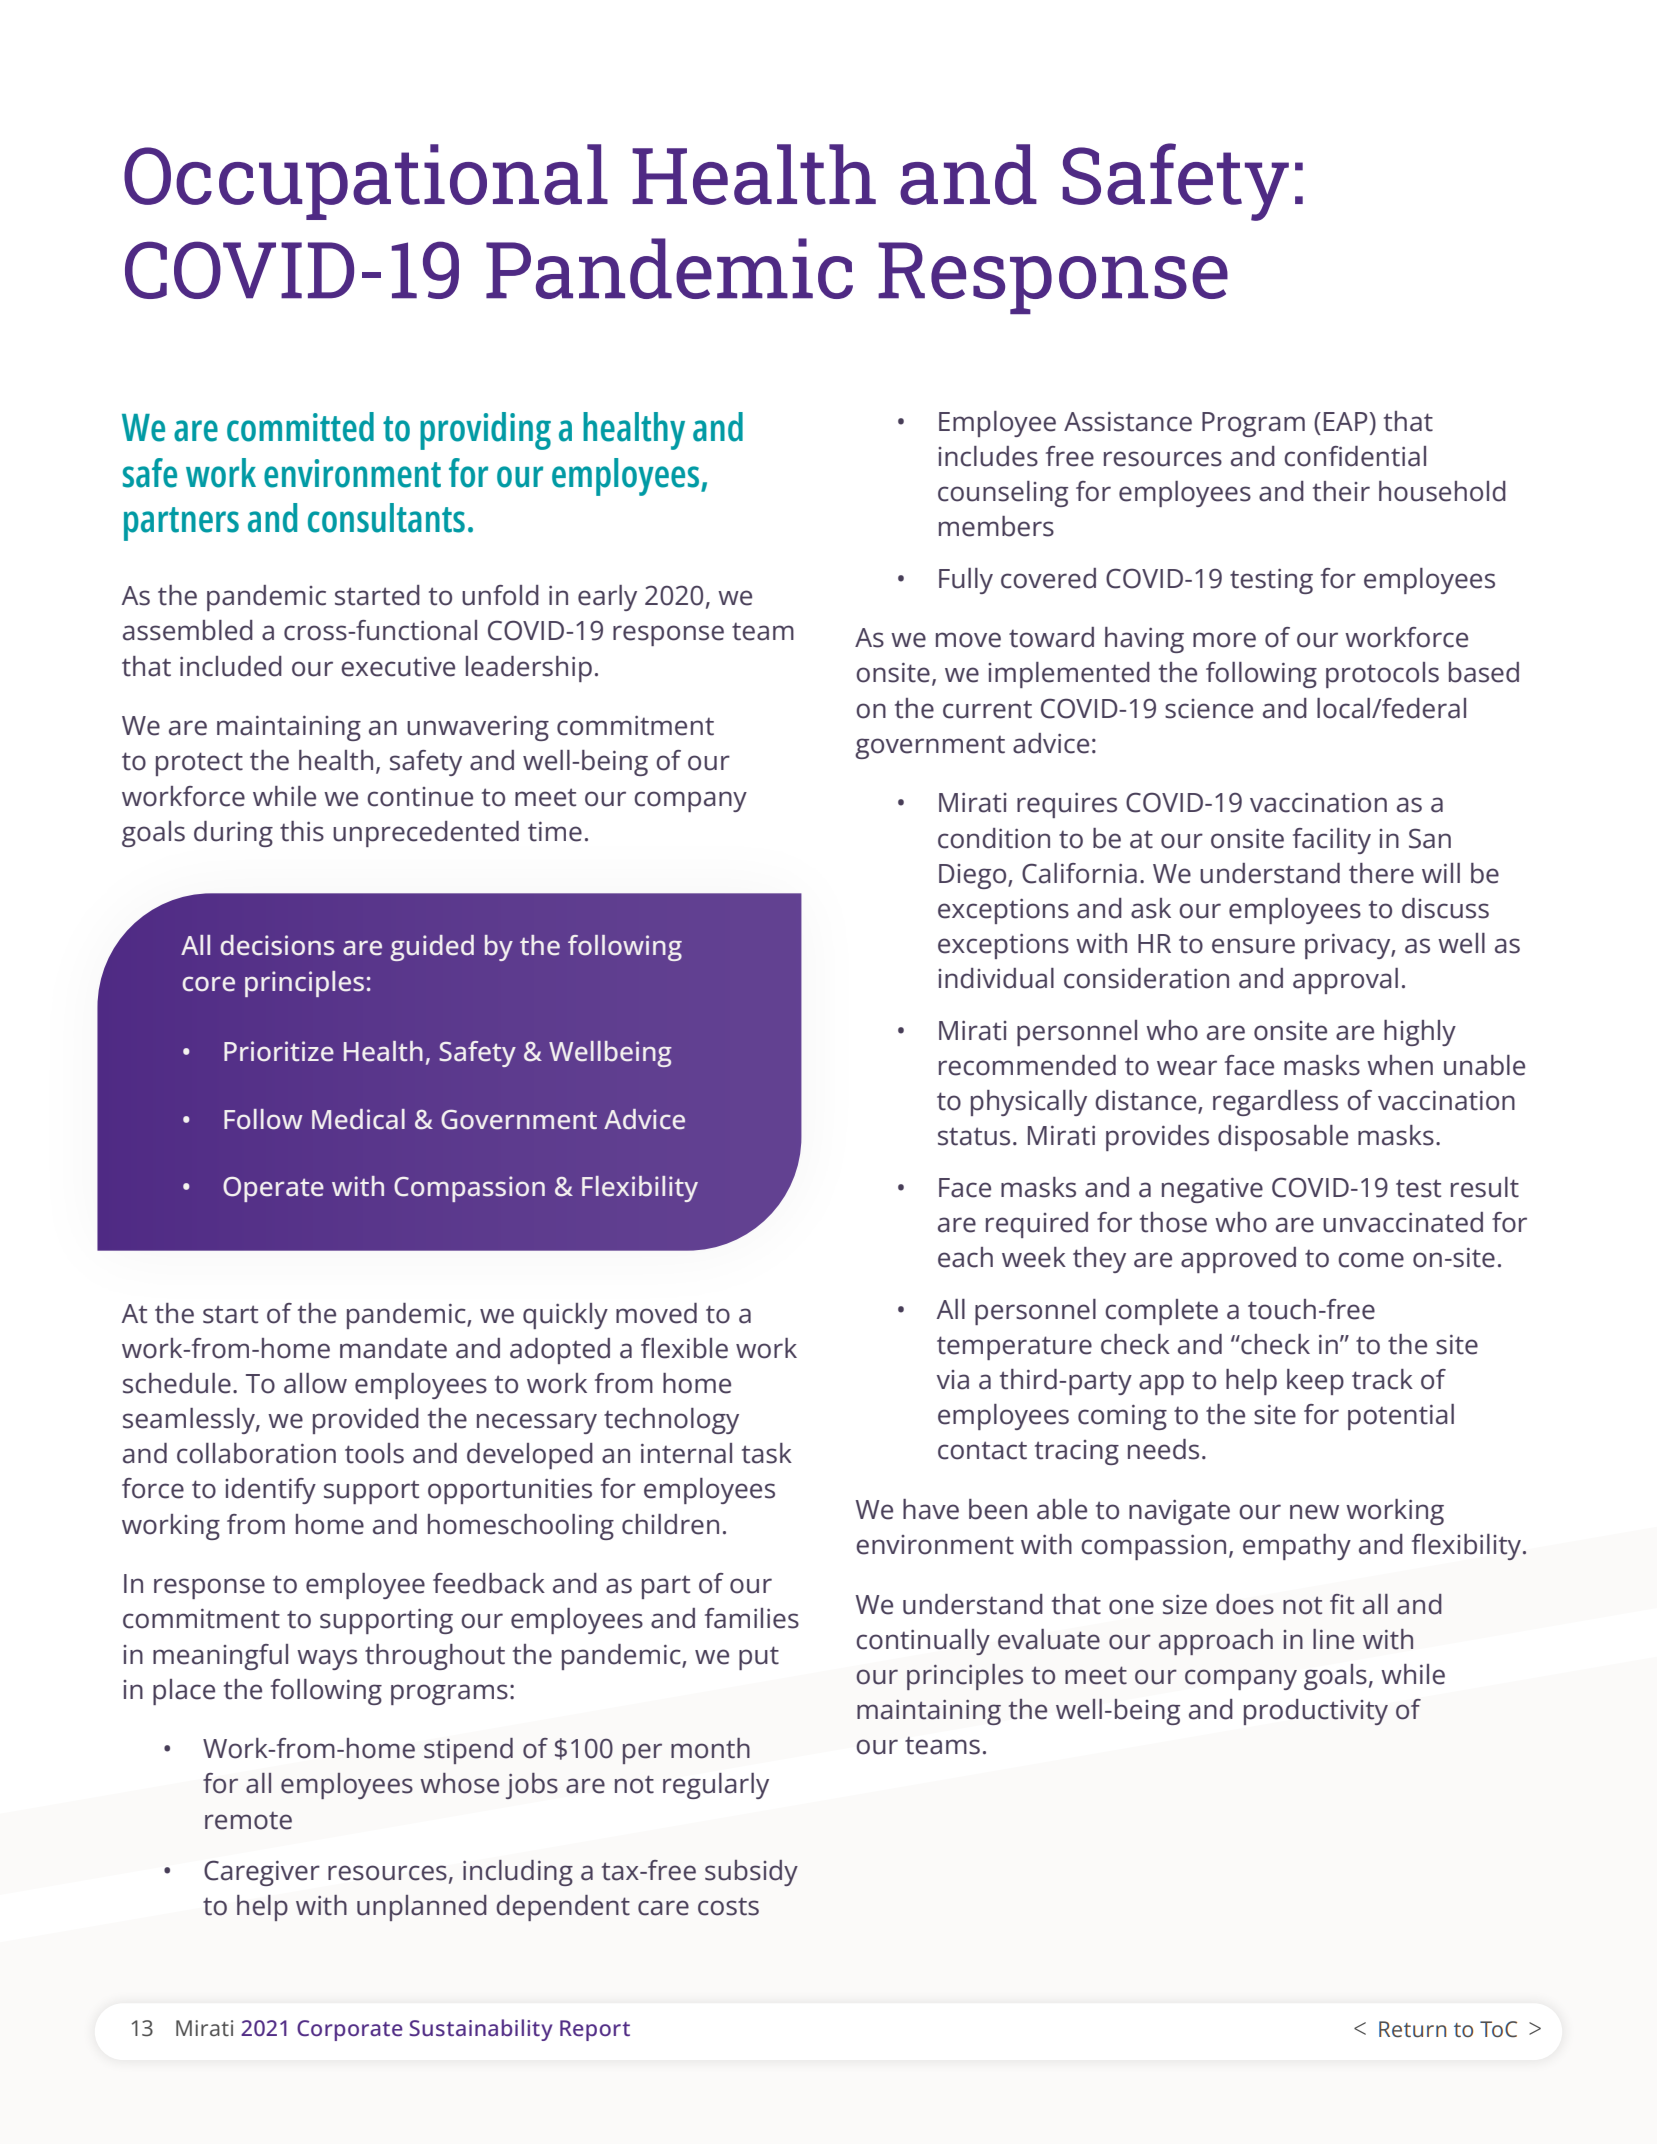 Image resolution: width=1657 pixels, height=2144 pixels. Describe the element at coordinates (1297, 1547) in the document. I see `empathy` at that location.
